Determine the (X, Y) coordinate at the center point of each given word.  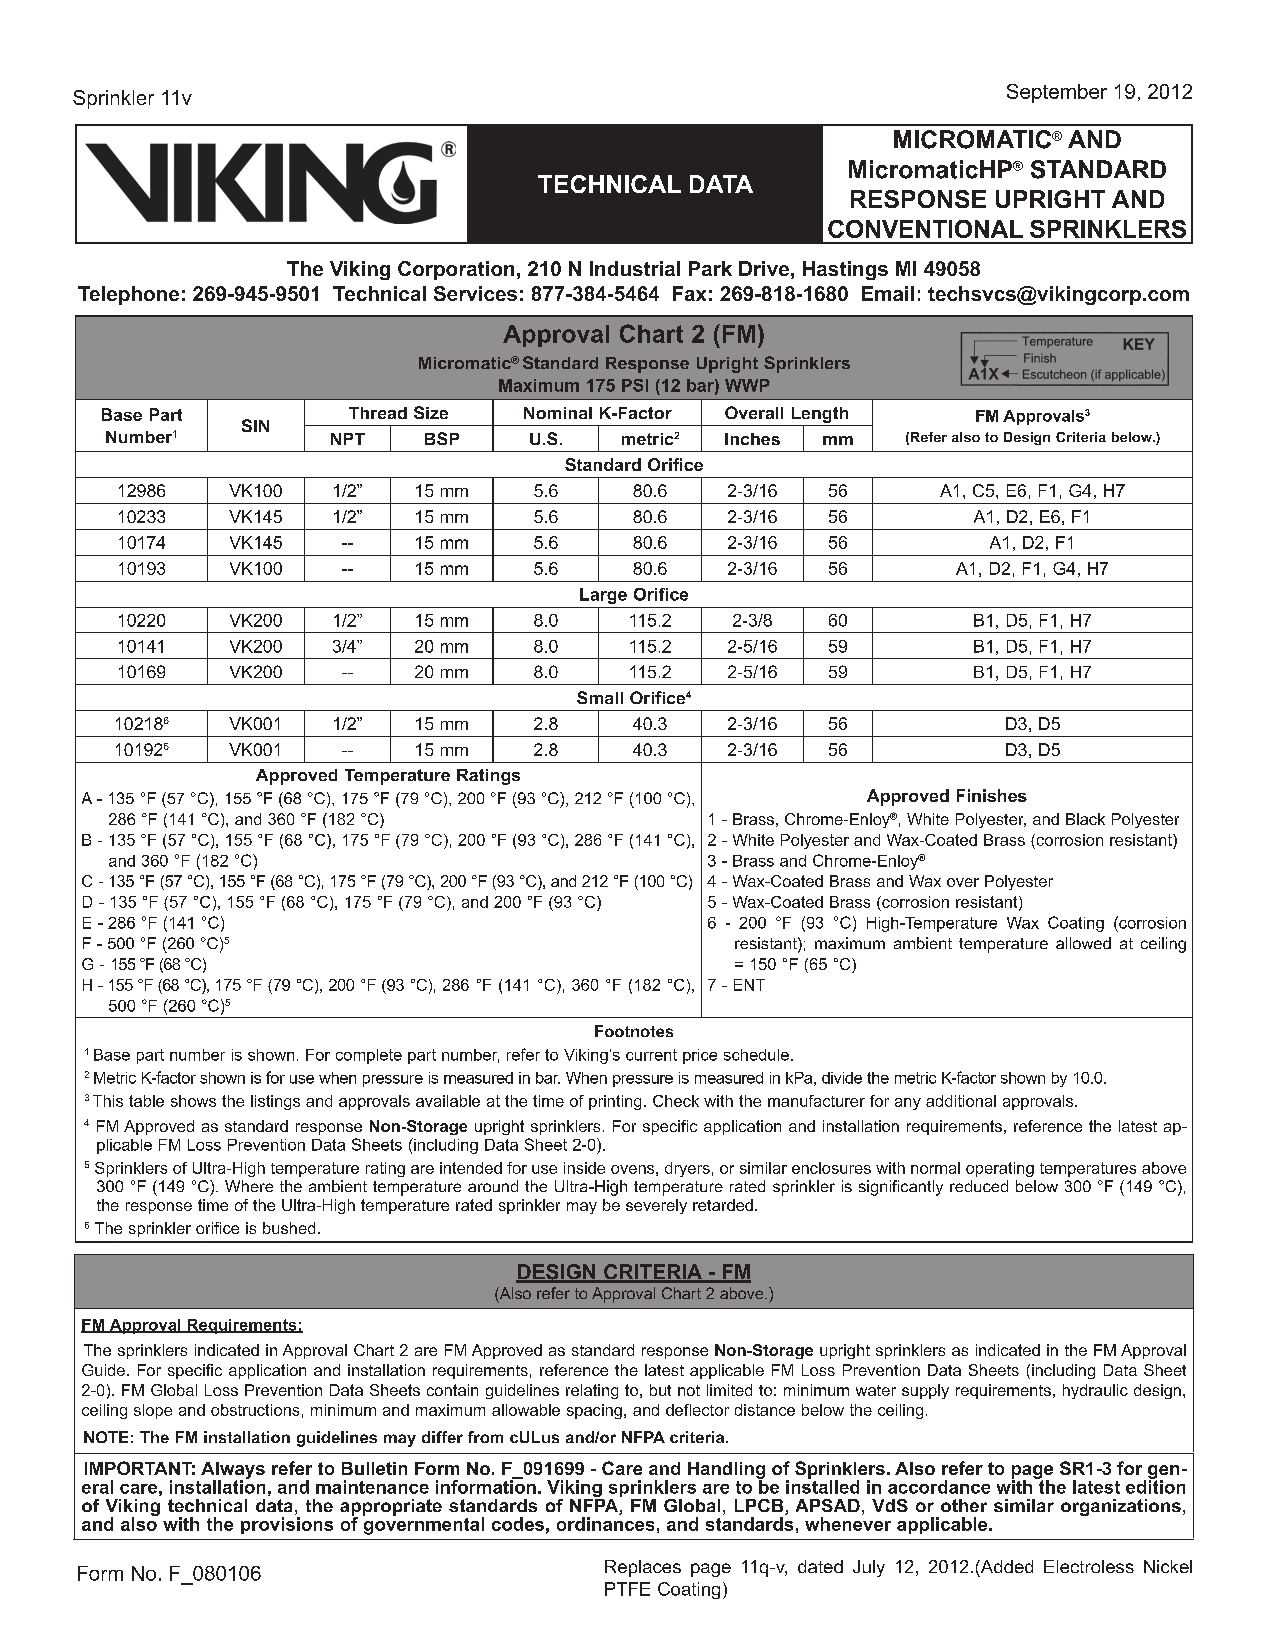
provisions (287, 1525)
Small (600, 697)
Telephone (128, 295)
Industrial (635, 268)
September (1057, 93)
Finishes (992, 795)
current (651, 1055)
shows (193, 1101)
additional (961, 1101)
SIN (255, 425)
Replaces (643, 1568)
